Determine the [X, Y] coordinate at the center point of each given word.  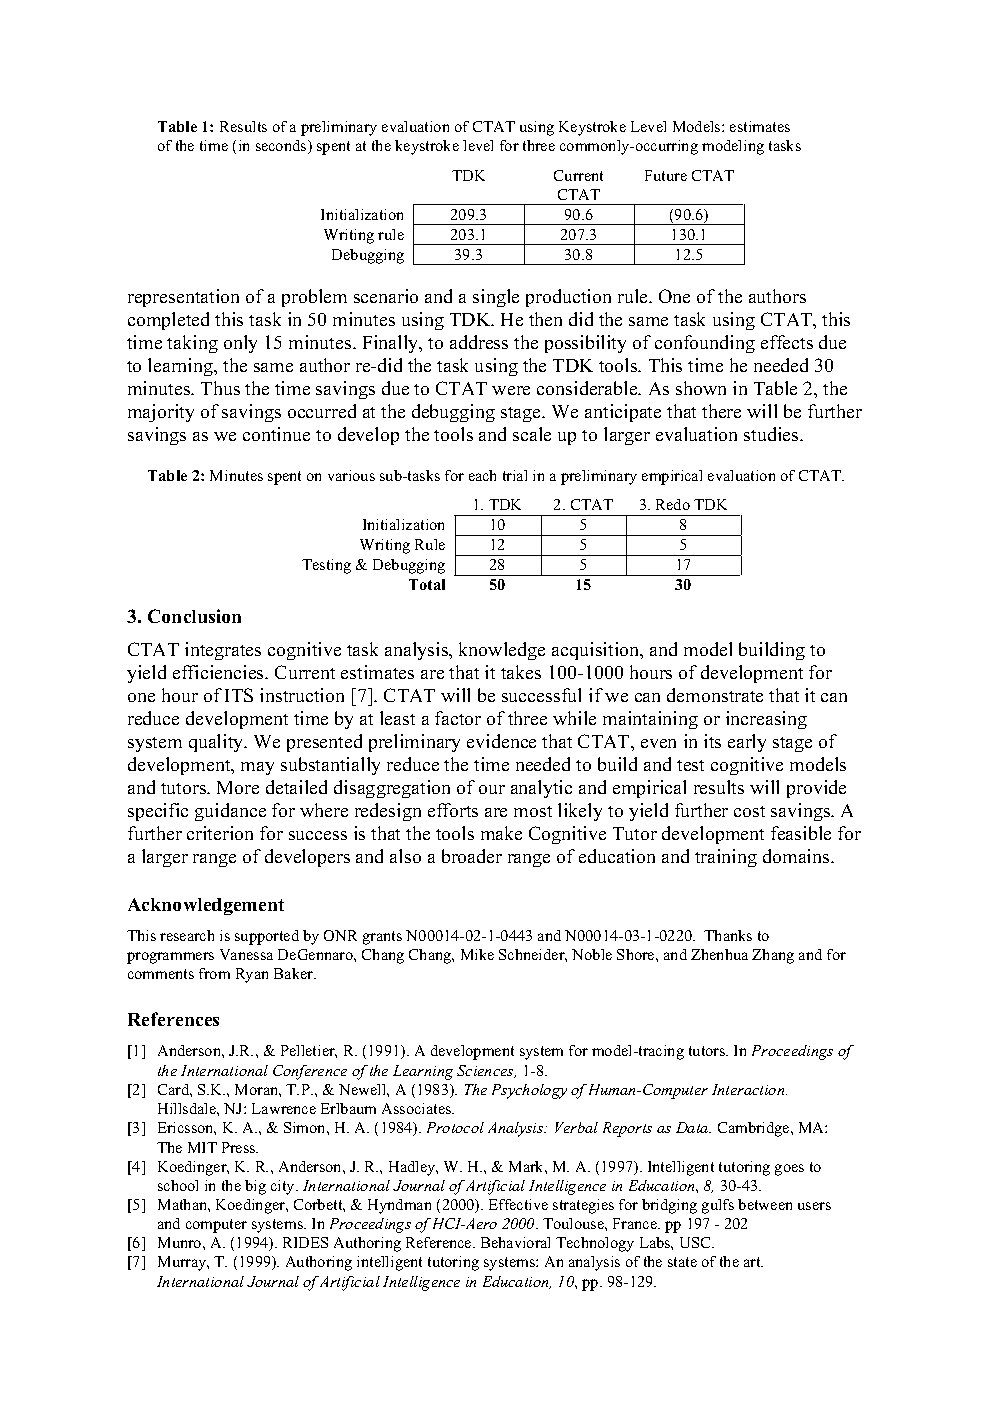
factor [458, 718]
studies [772, 434]
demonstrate [715, 695]
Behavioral [515, 1242]
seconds [282, 147]
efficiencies [220, 672]
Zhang [773, 956]
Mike [477, 954]
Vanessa [246, 954]
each [482, 475]
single [496, 298]
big [255, 1187]
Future [666, 175]
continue [276, 434]
